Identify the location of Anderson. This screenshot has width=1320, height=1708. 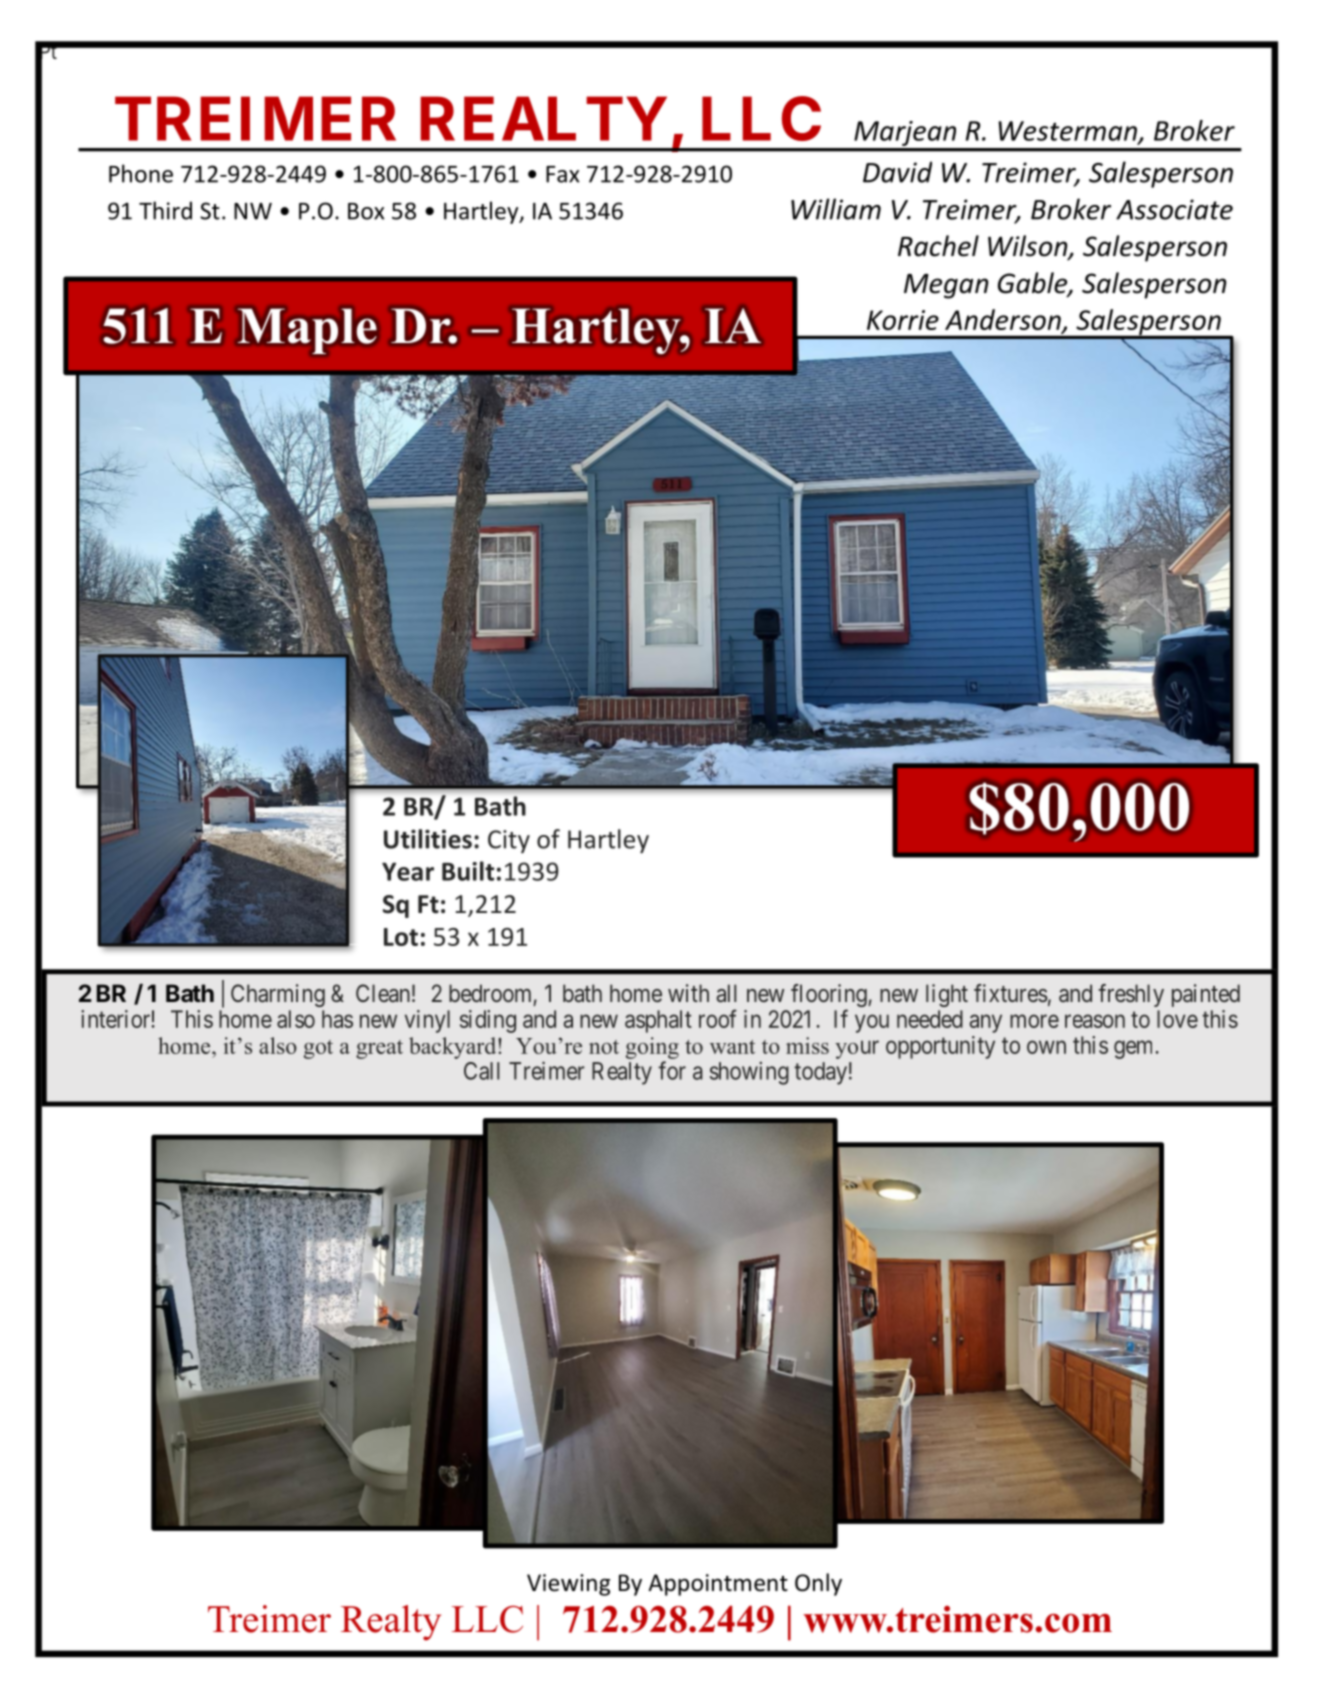
(1004, 320).
